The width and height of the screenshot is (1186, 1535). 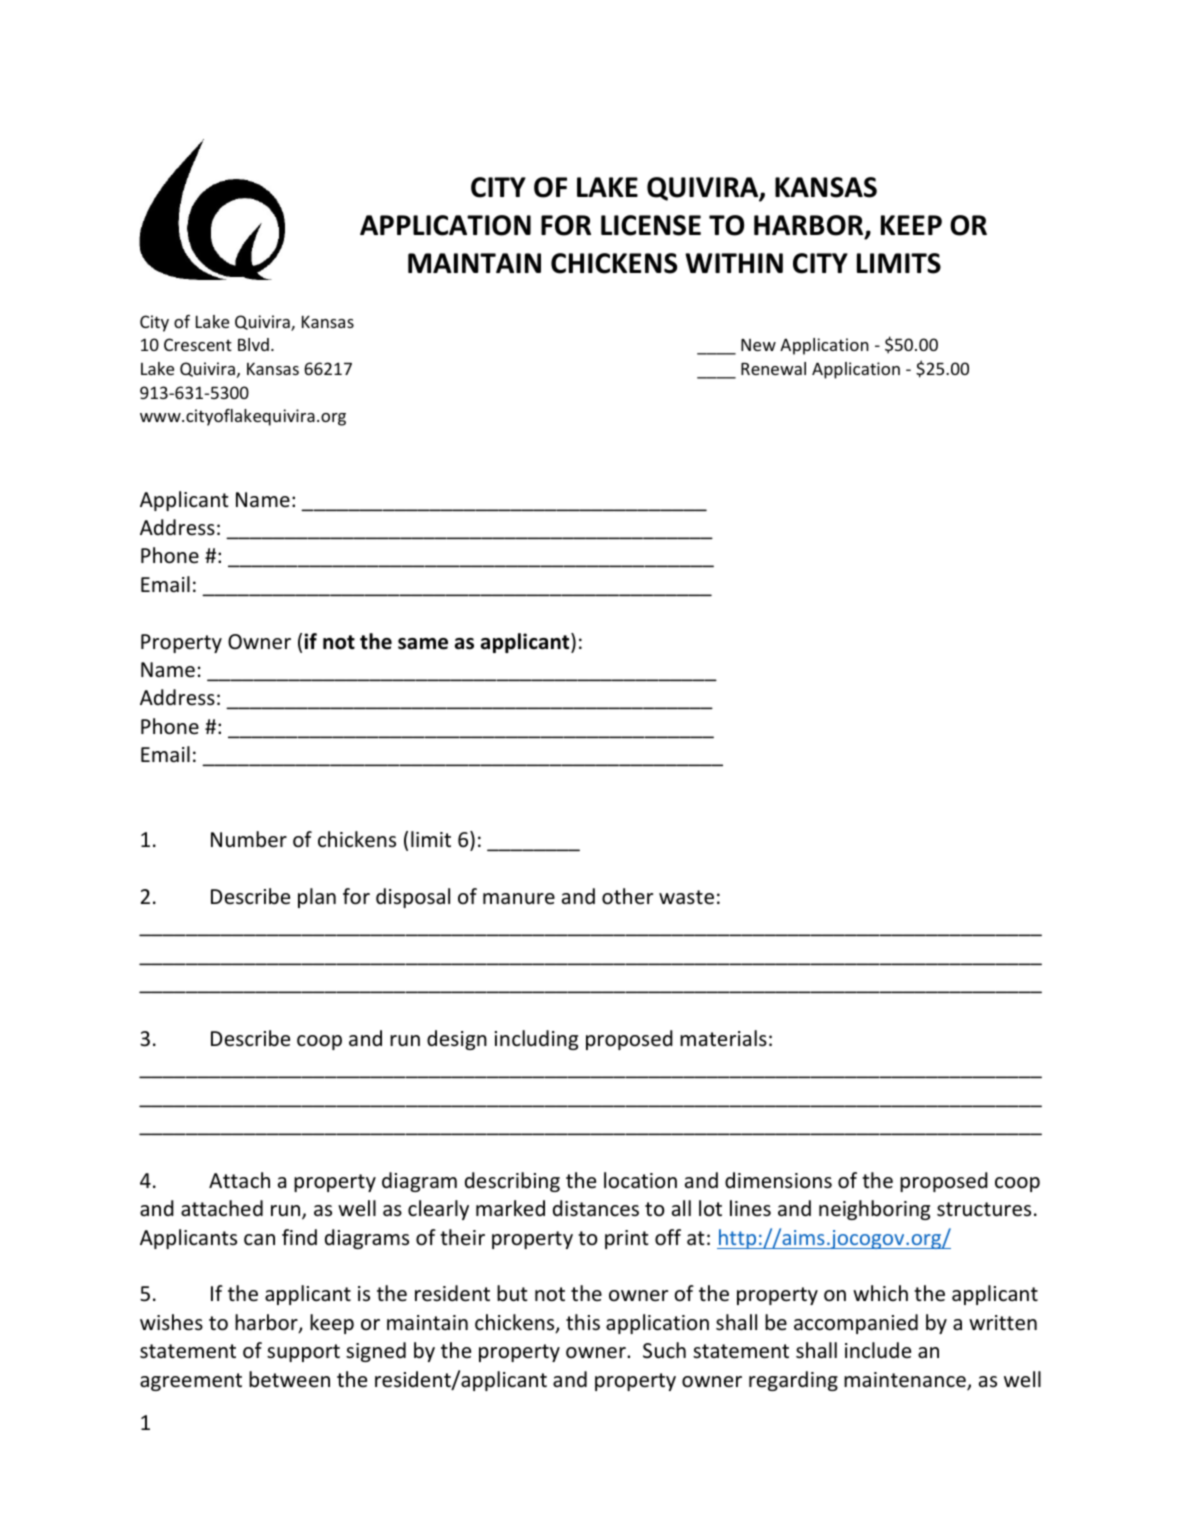 I want to click on Blvd, so click(x=253, y=344).
